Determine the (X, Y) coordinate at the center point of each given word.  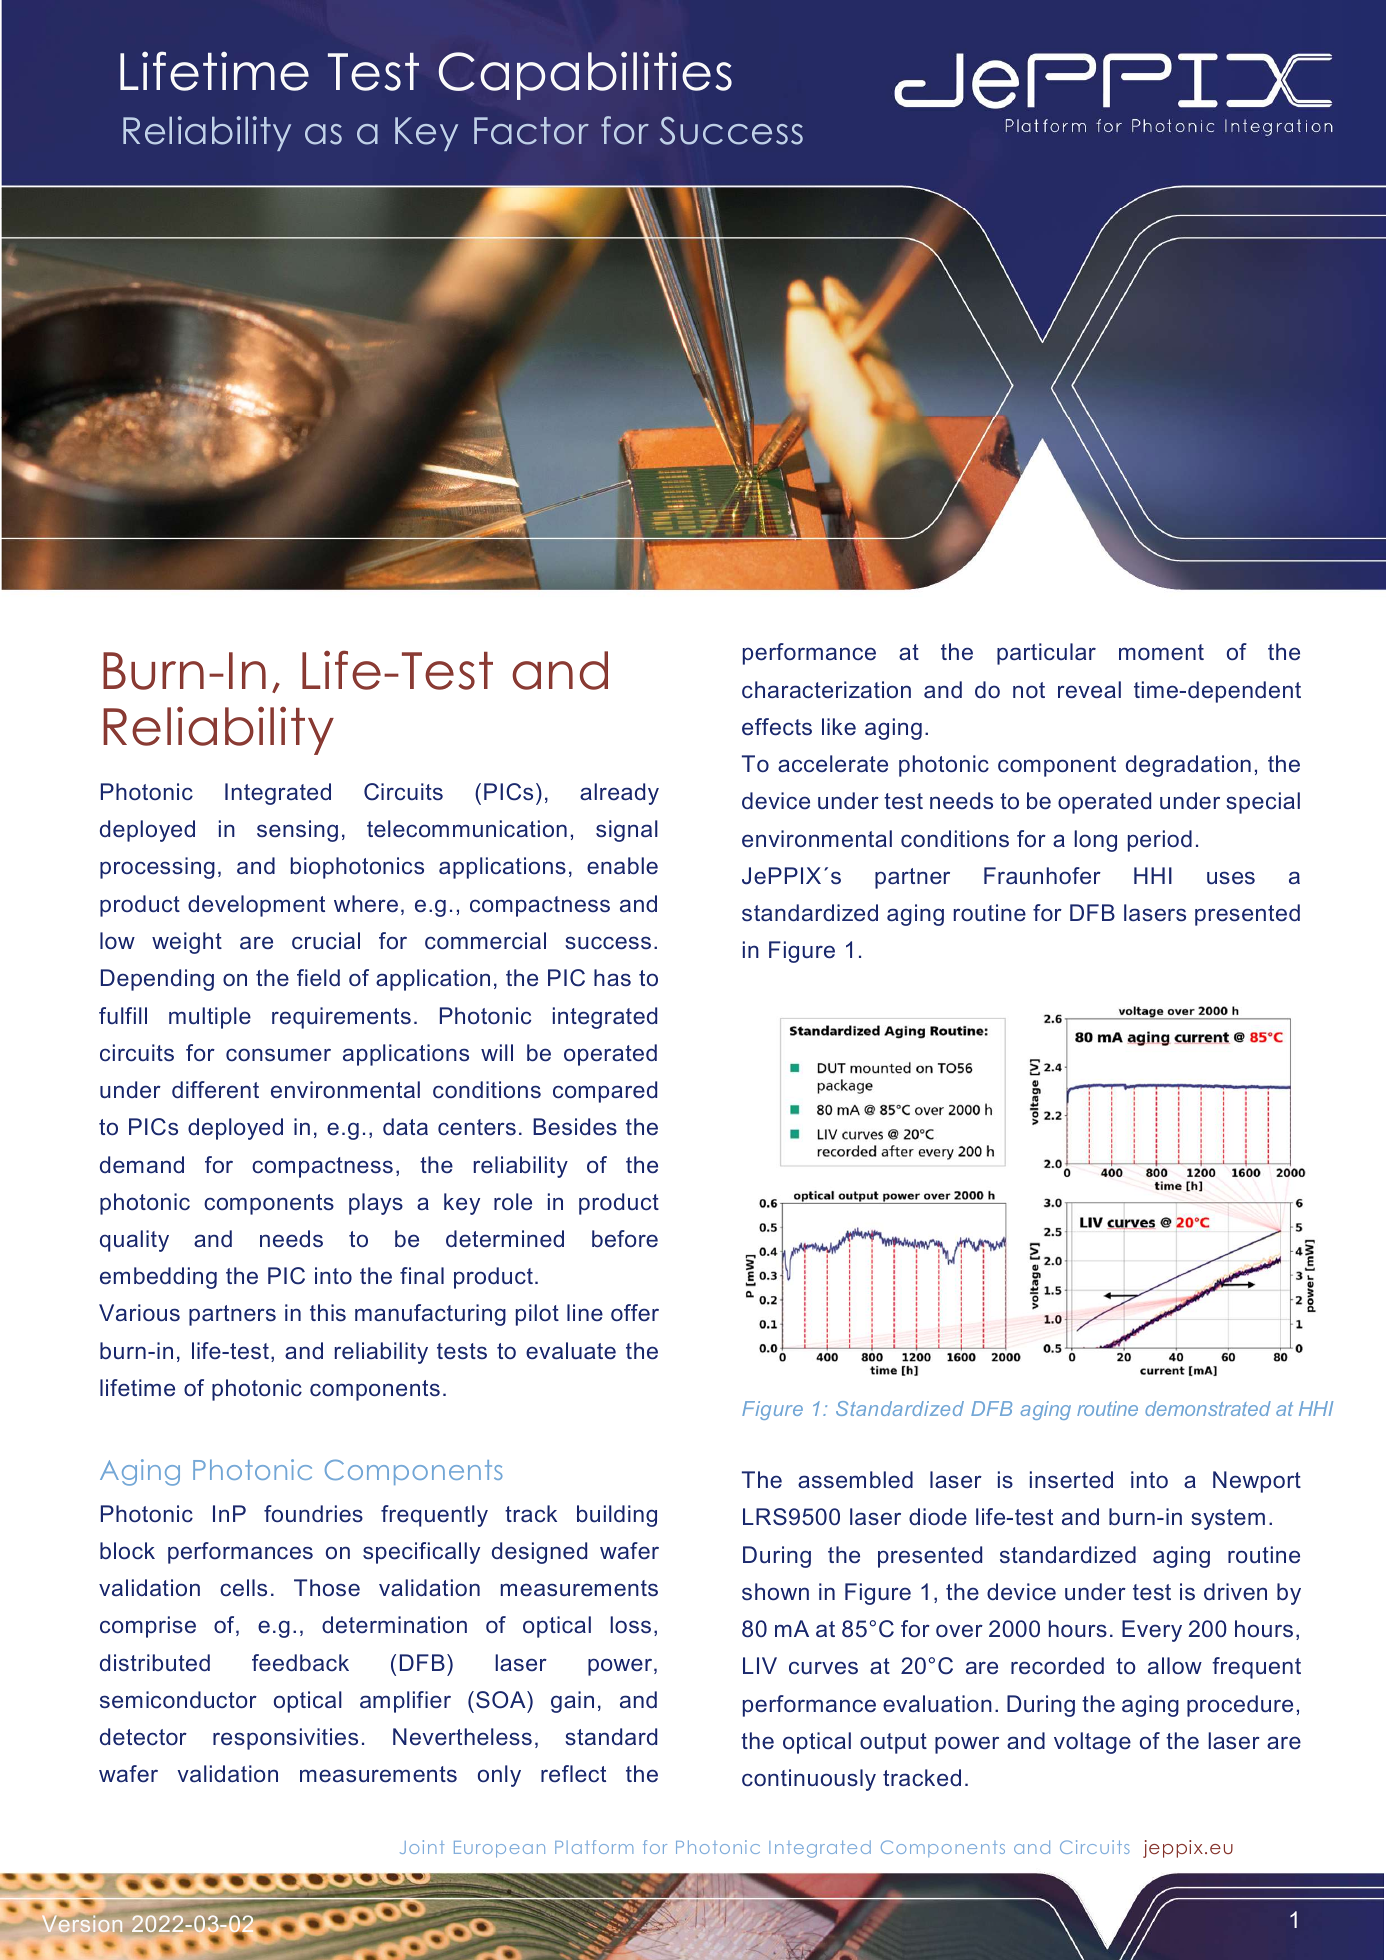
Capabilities (585, 75)
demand (142, 1164)
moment (1161, 652)
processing (157, 868)
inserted (1071, 1479)
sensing (297, 831)
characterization (826, 689)
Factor (531, 131)
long (1095, 841)
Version (82, 1923)
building (617, 1516)
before (625, 1238)
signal (627, 831)
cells (243, 1587)
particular (1046, 654)
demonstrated (1208, 1408)
